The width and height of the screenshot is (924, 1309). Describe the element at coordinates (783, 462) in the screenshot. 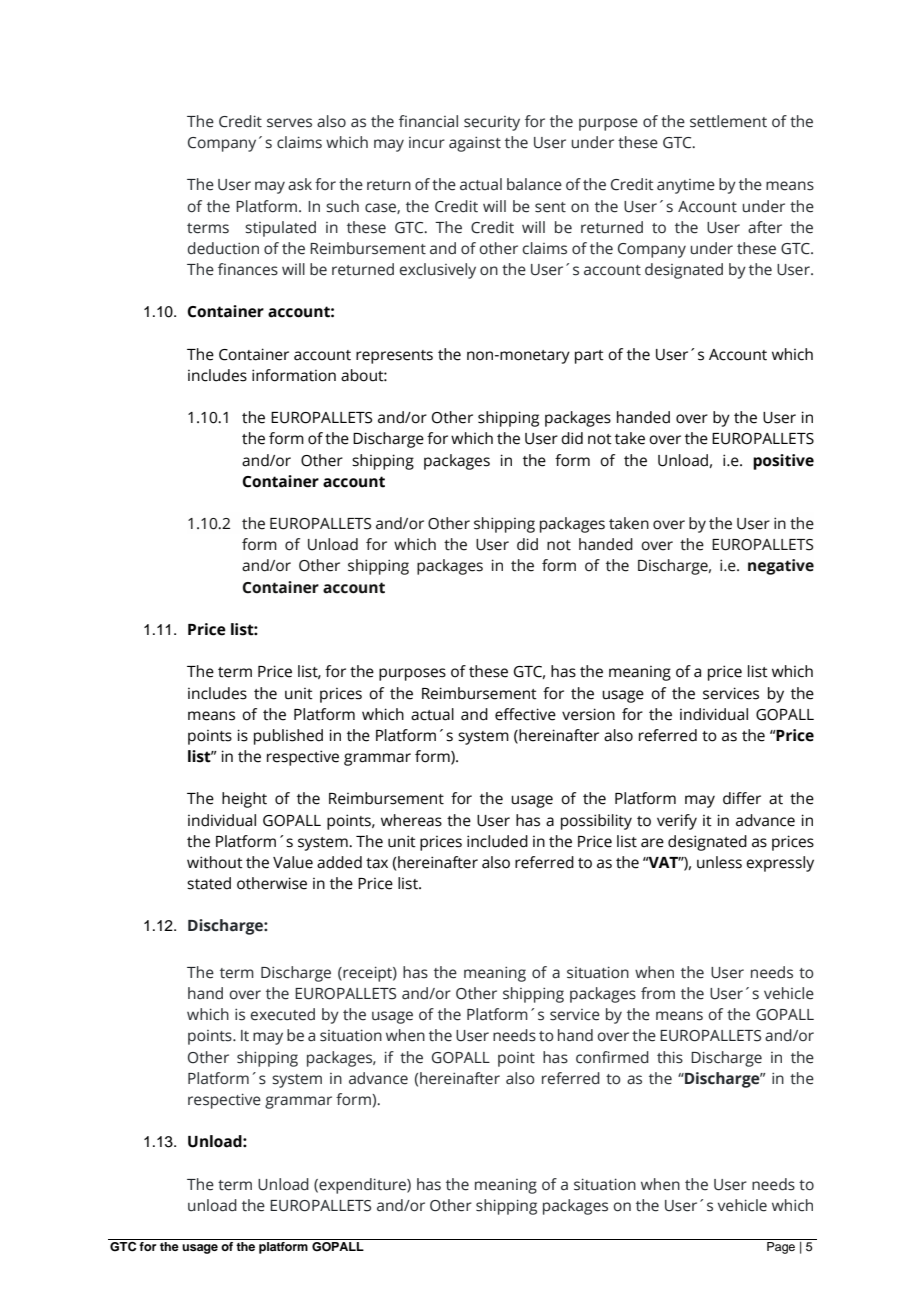

I see `positive` at that location.
